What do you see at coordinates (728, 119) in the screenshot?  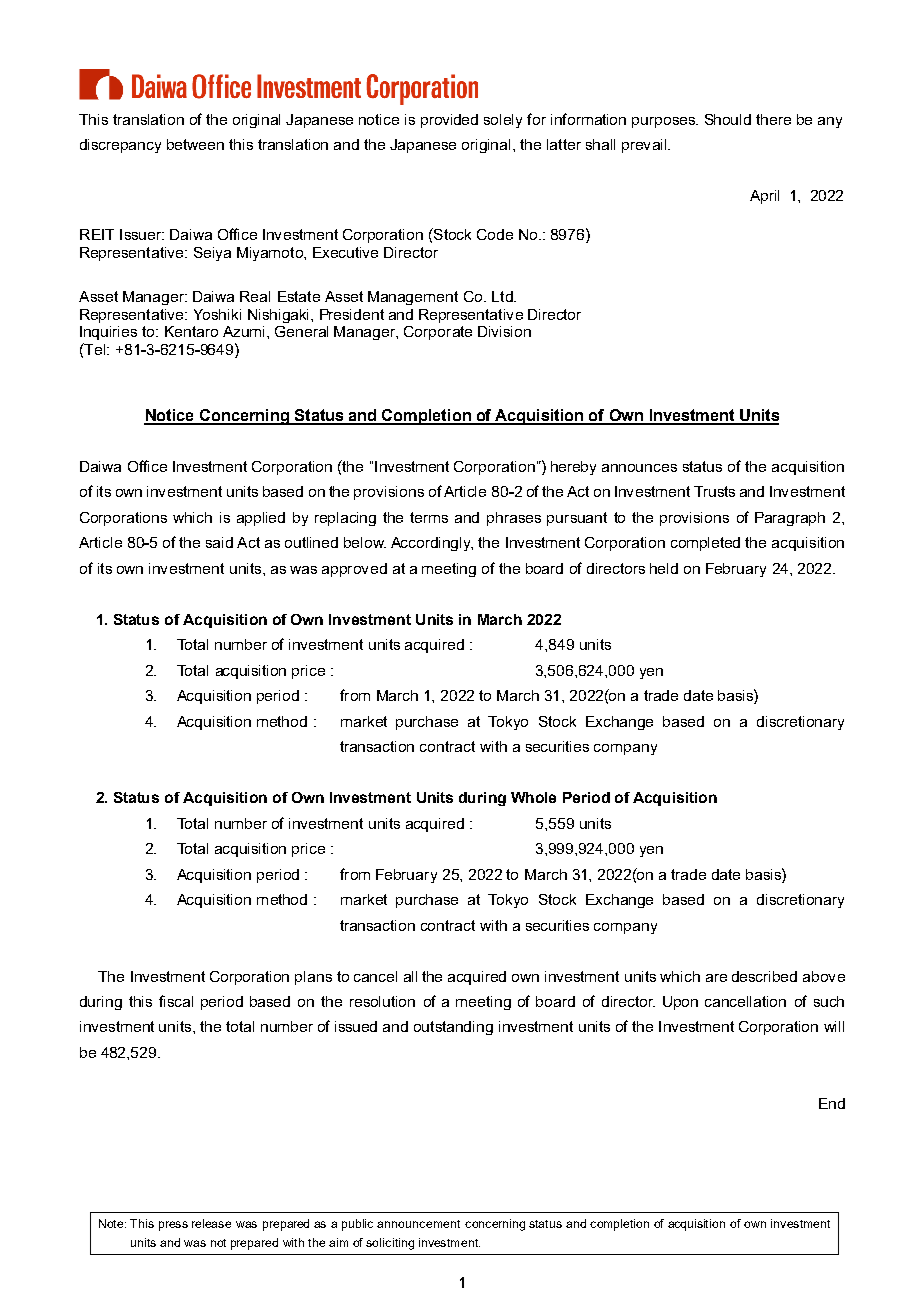 I see `Should` at bounding box center [728, 119].
